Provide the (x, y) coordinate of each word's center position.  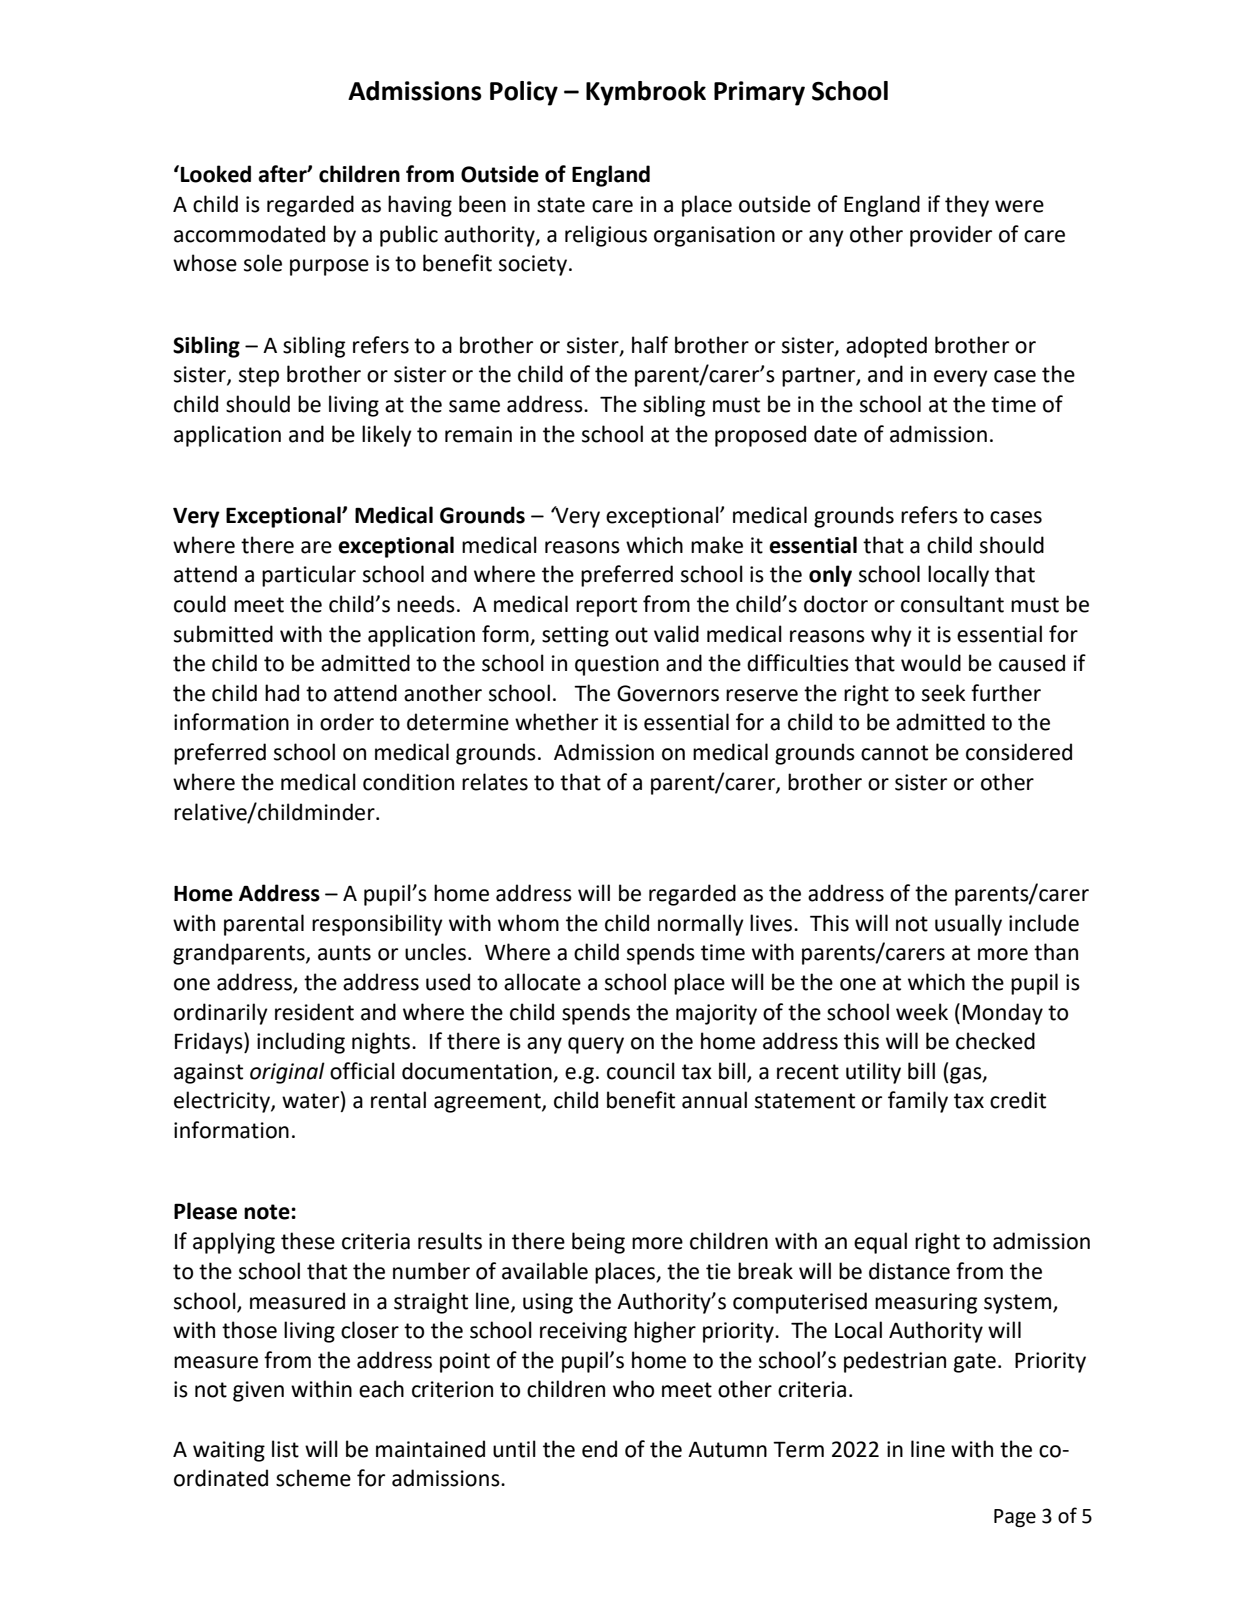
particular (309, 576)
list (285, 1449)
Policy (524, 93)
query (596, 1045)
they (967, 206)
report (606, 607)
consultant (952, 604)
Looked (216, 174)
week (922, 1012)
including (301, 1043)
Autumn (727, 1450)
